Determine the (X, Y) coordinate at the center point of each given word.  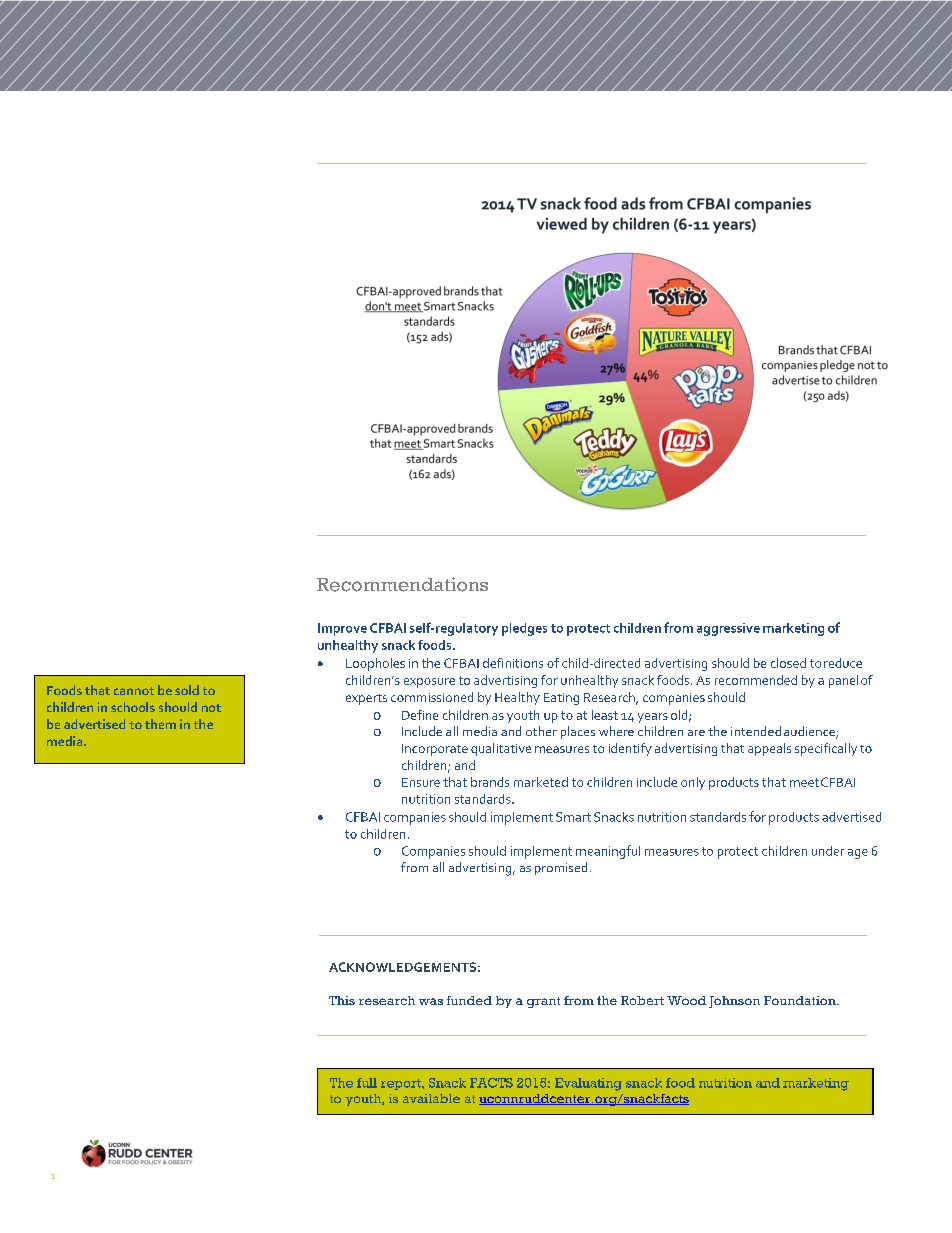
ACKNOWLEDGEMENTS (402, 967)
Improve (342, 629)
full (367, 1083)
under (828, 851)
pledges (524, 629)
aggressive (728, 629)
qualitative (501, 749)
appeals (769, 749)
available (431, 1098)
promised (561, 868)
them (160, 724)
